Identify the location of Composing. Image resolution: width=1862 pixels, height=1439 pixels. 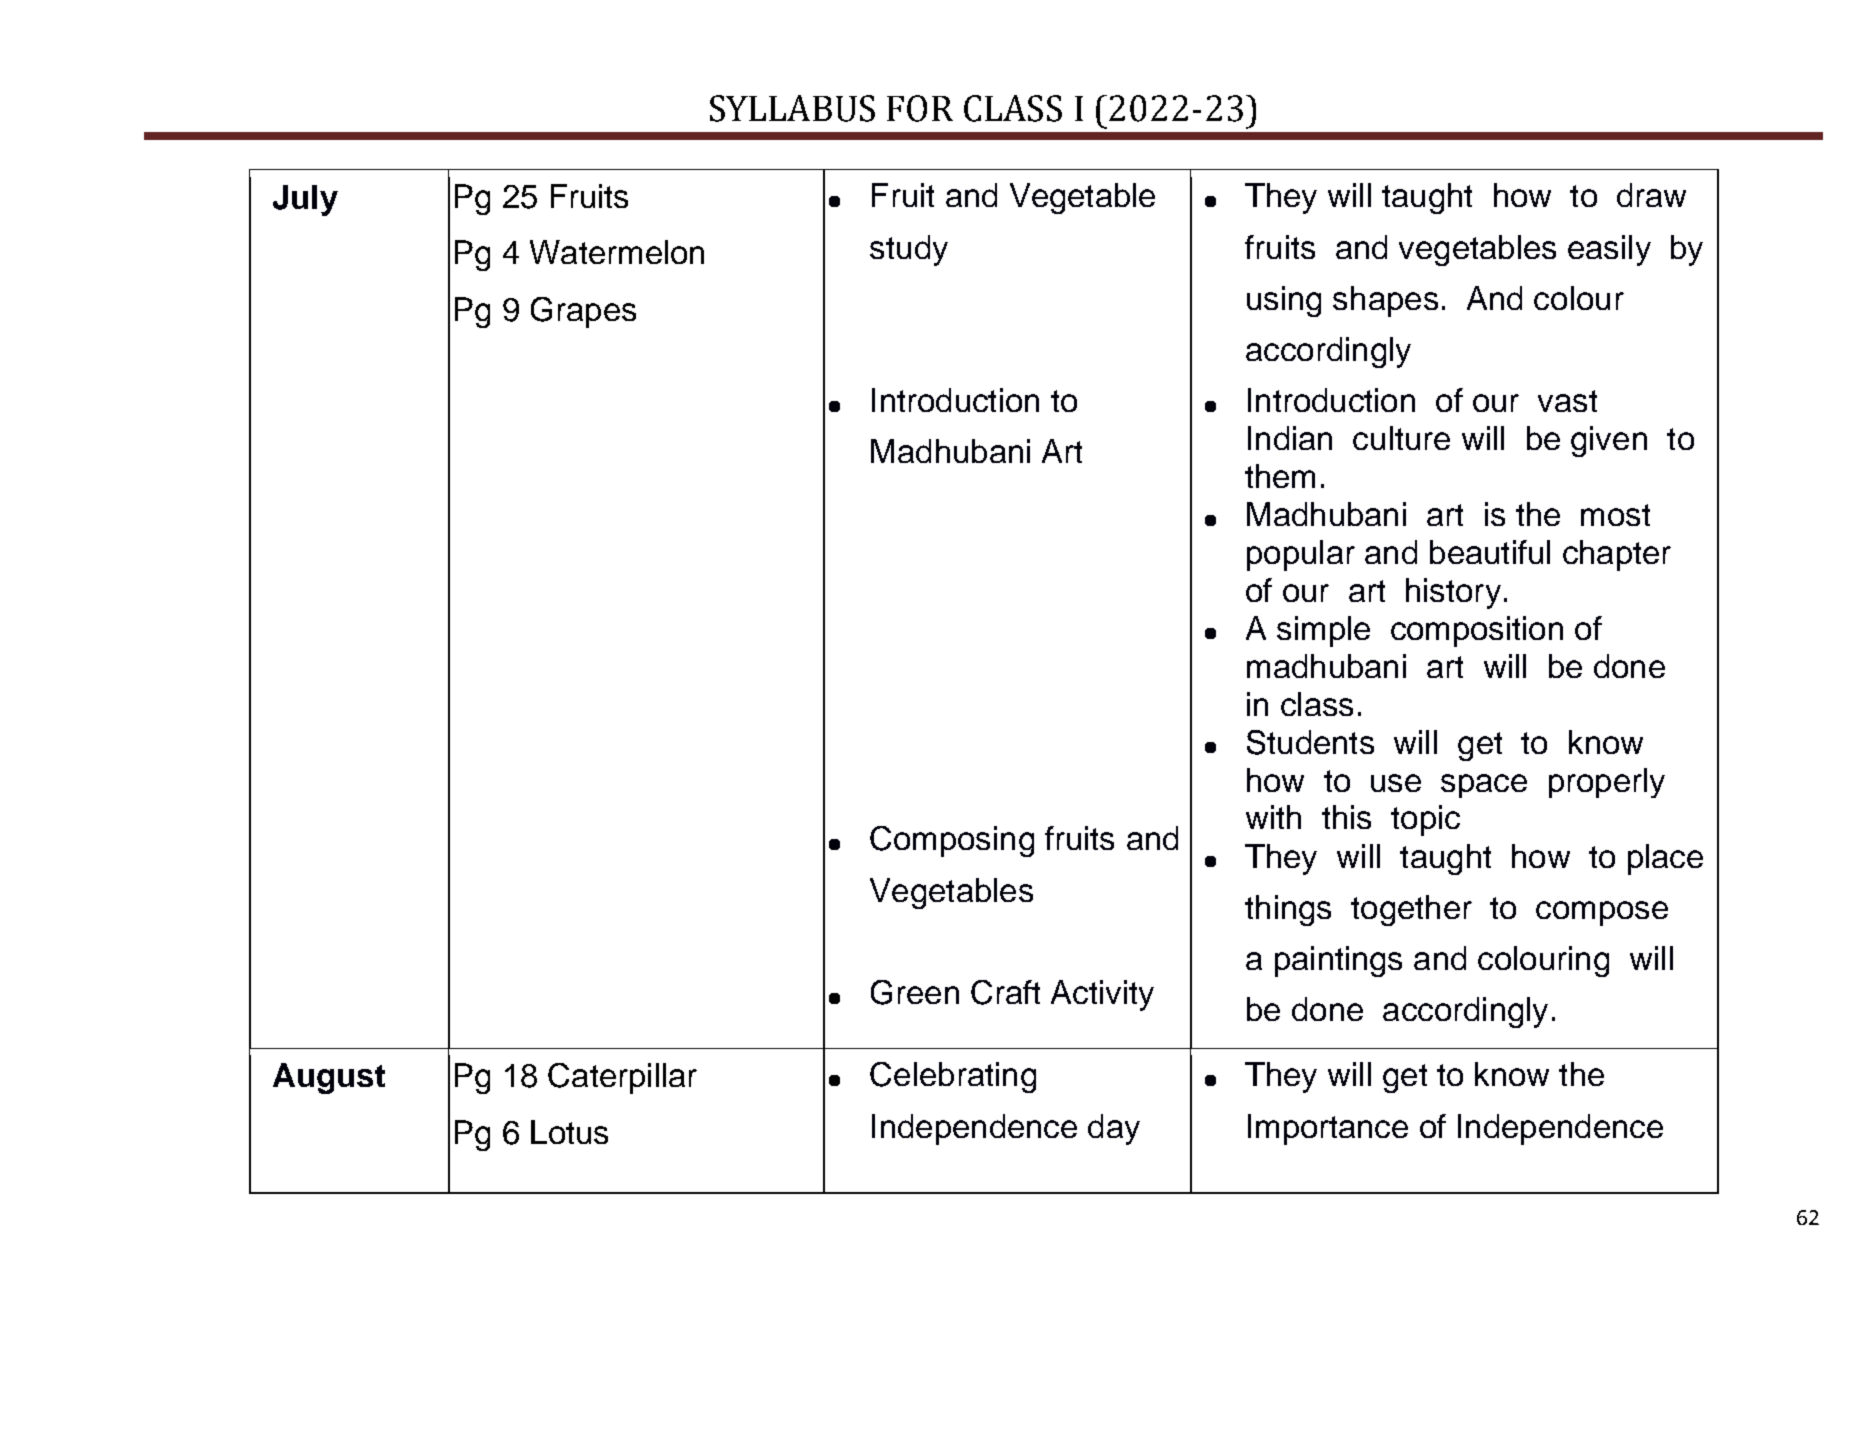
(952, 841).
